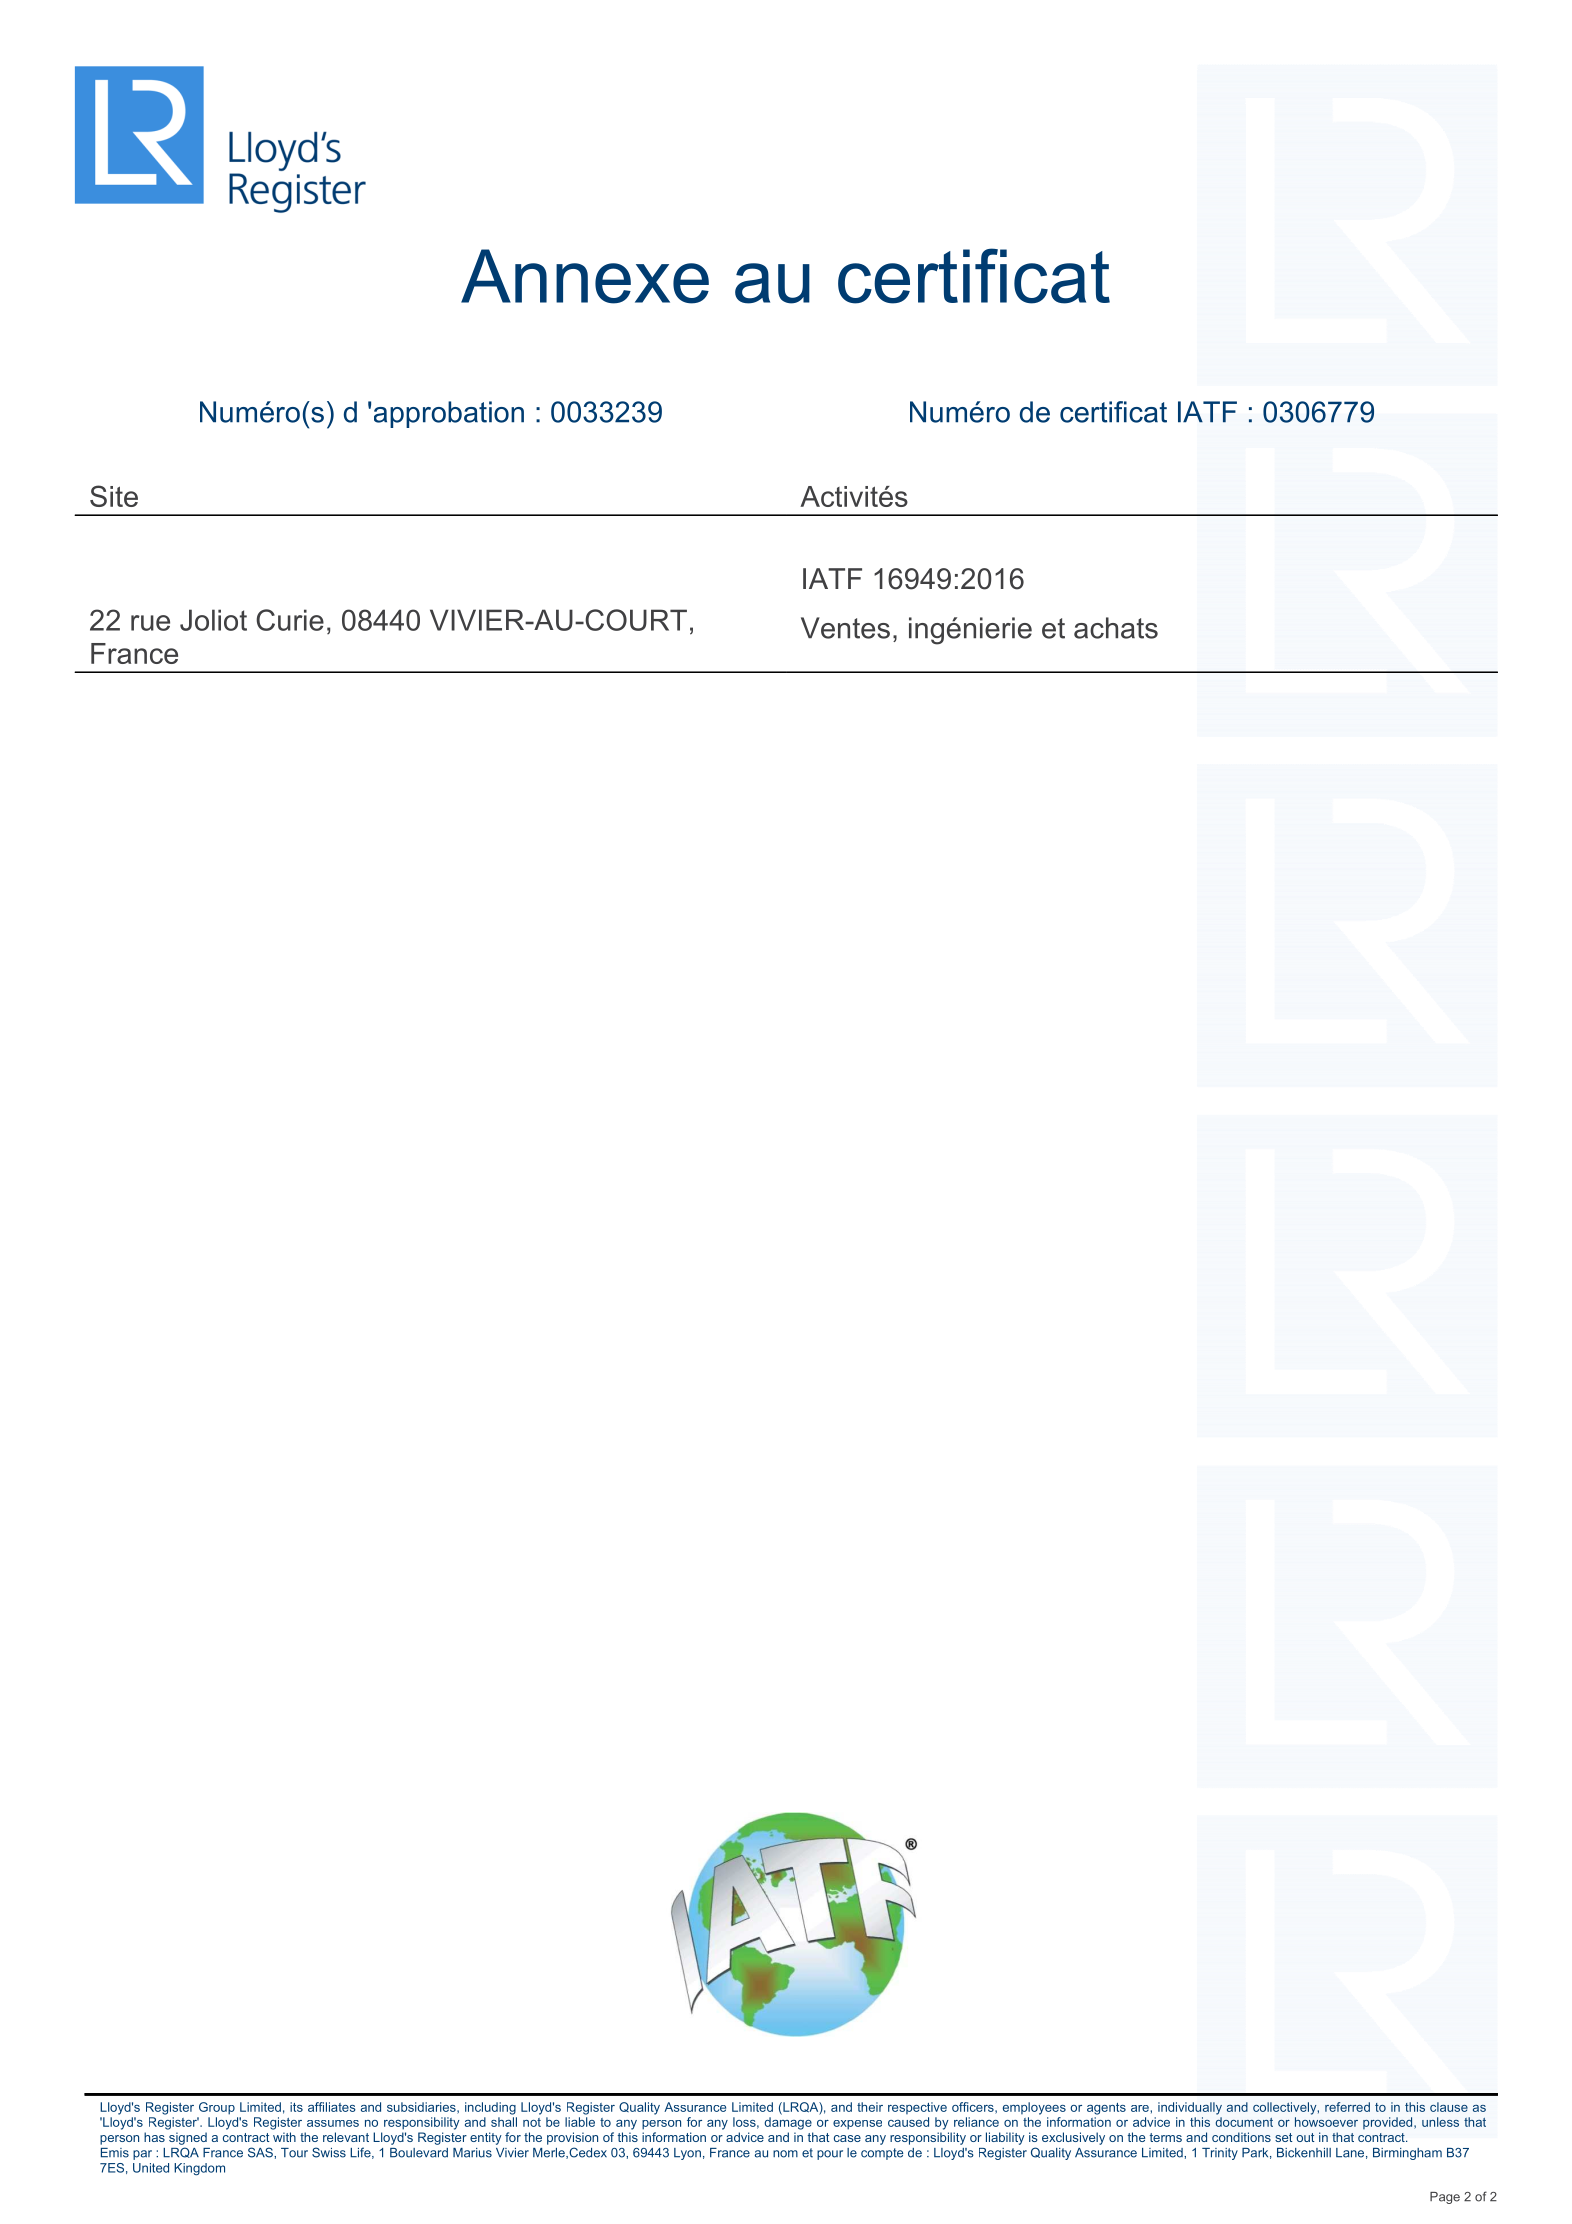 This screenshot has width=1572, height=2224. Describe the element at coordinates (1283, 2137) in the screenshot. I see `set` at that location.
